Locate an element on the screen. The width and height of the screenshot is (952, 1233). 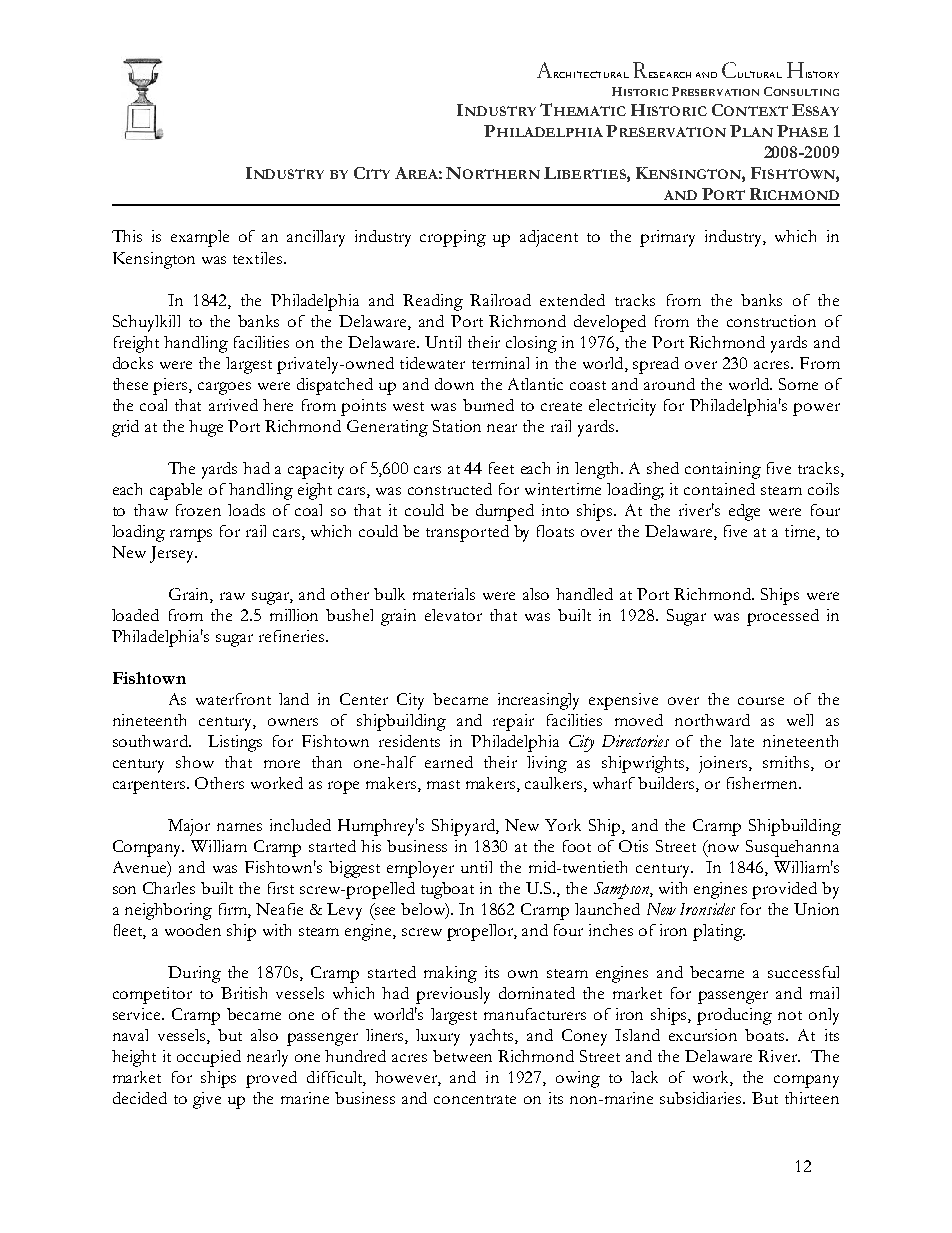
primary is located at coordinates (667, 238).
